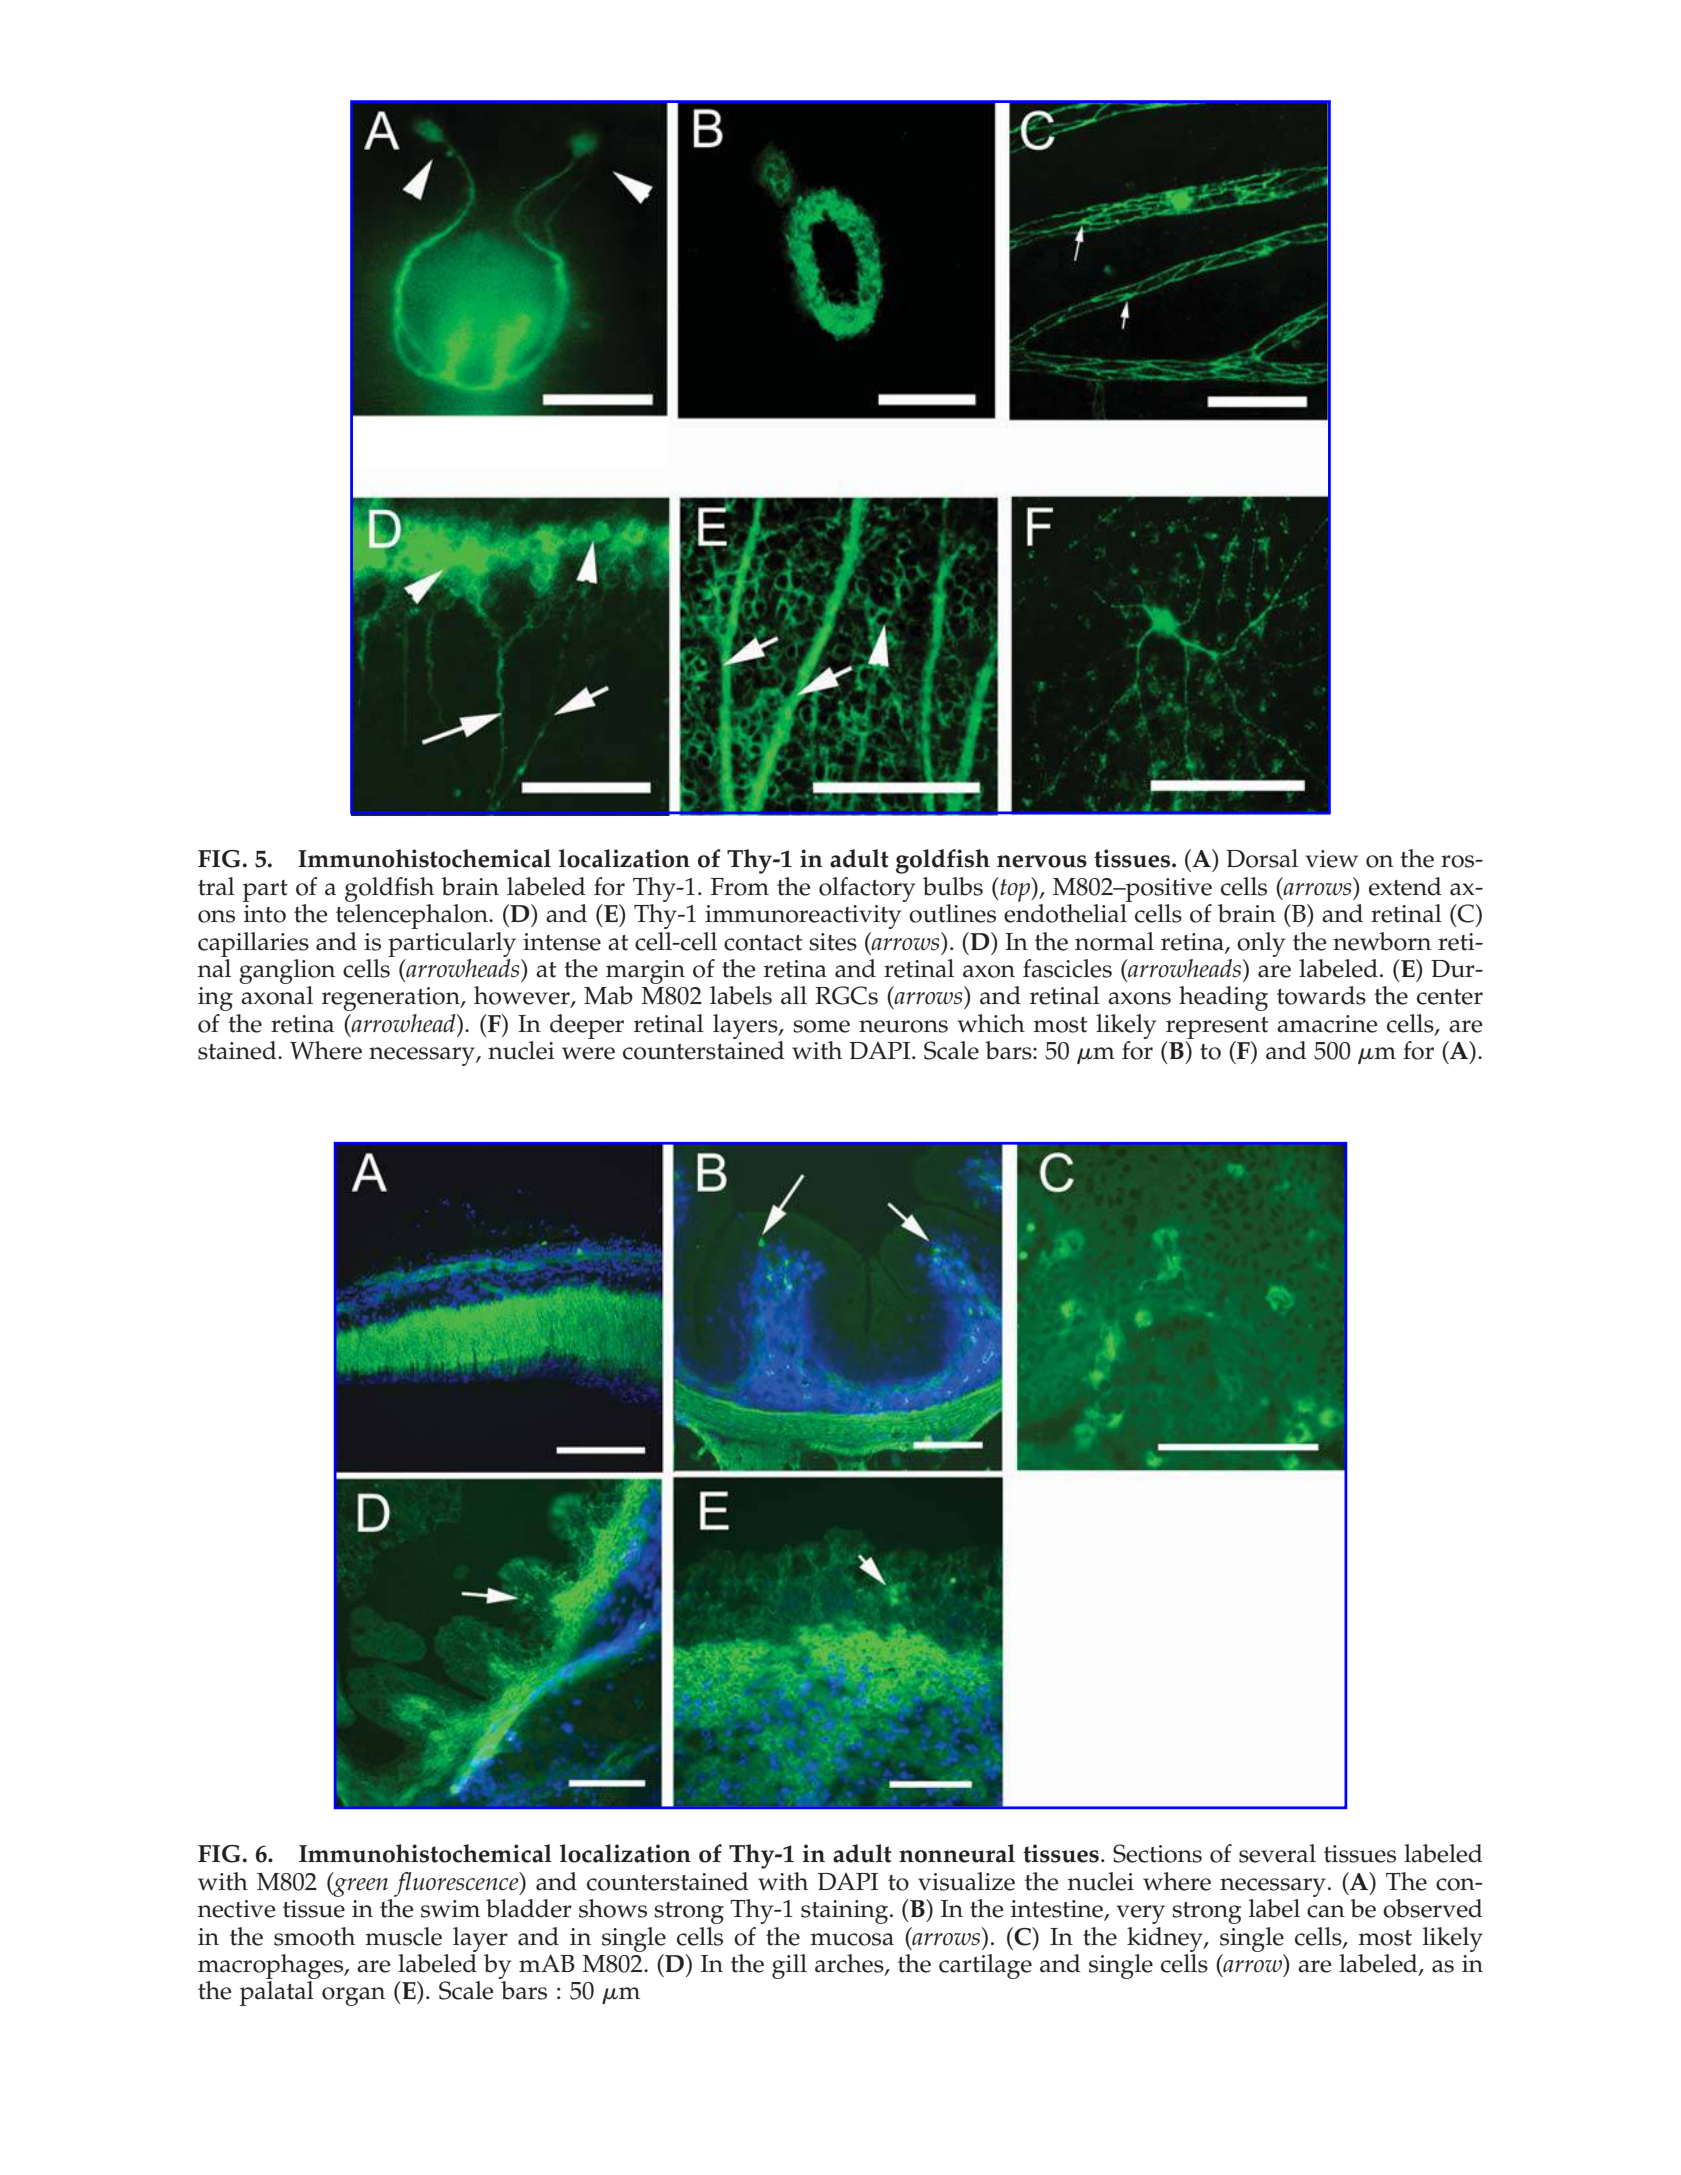 The image size is (1681, 2175). I want to click on were, so click(588, 1053).
